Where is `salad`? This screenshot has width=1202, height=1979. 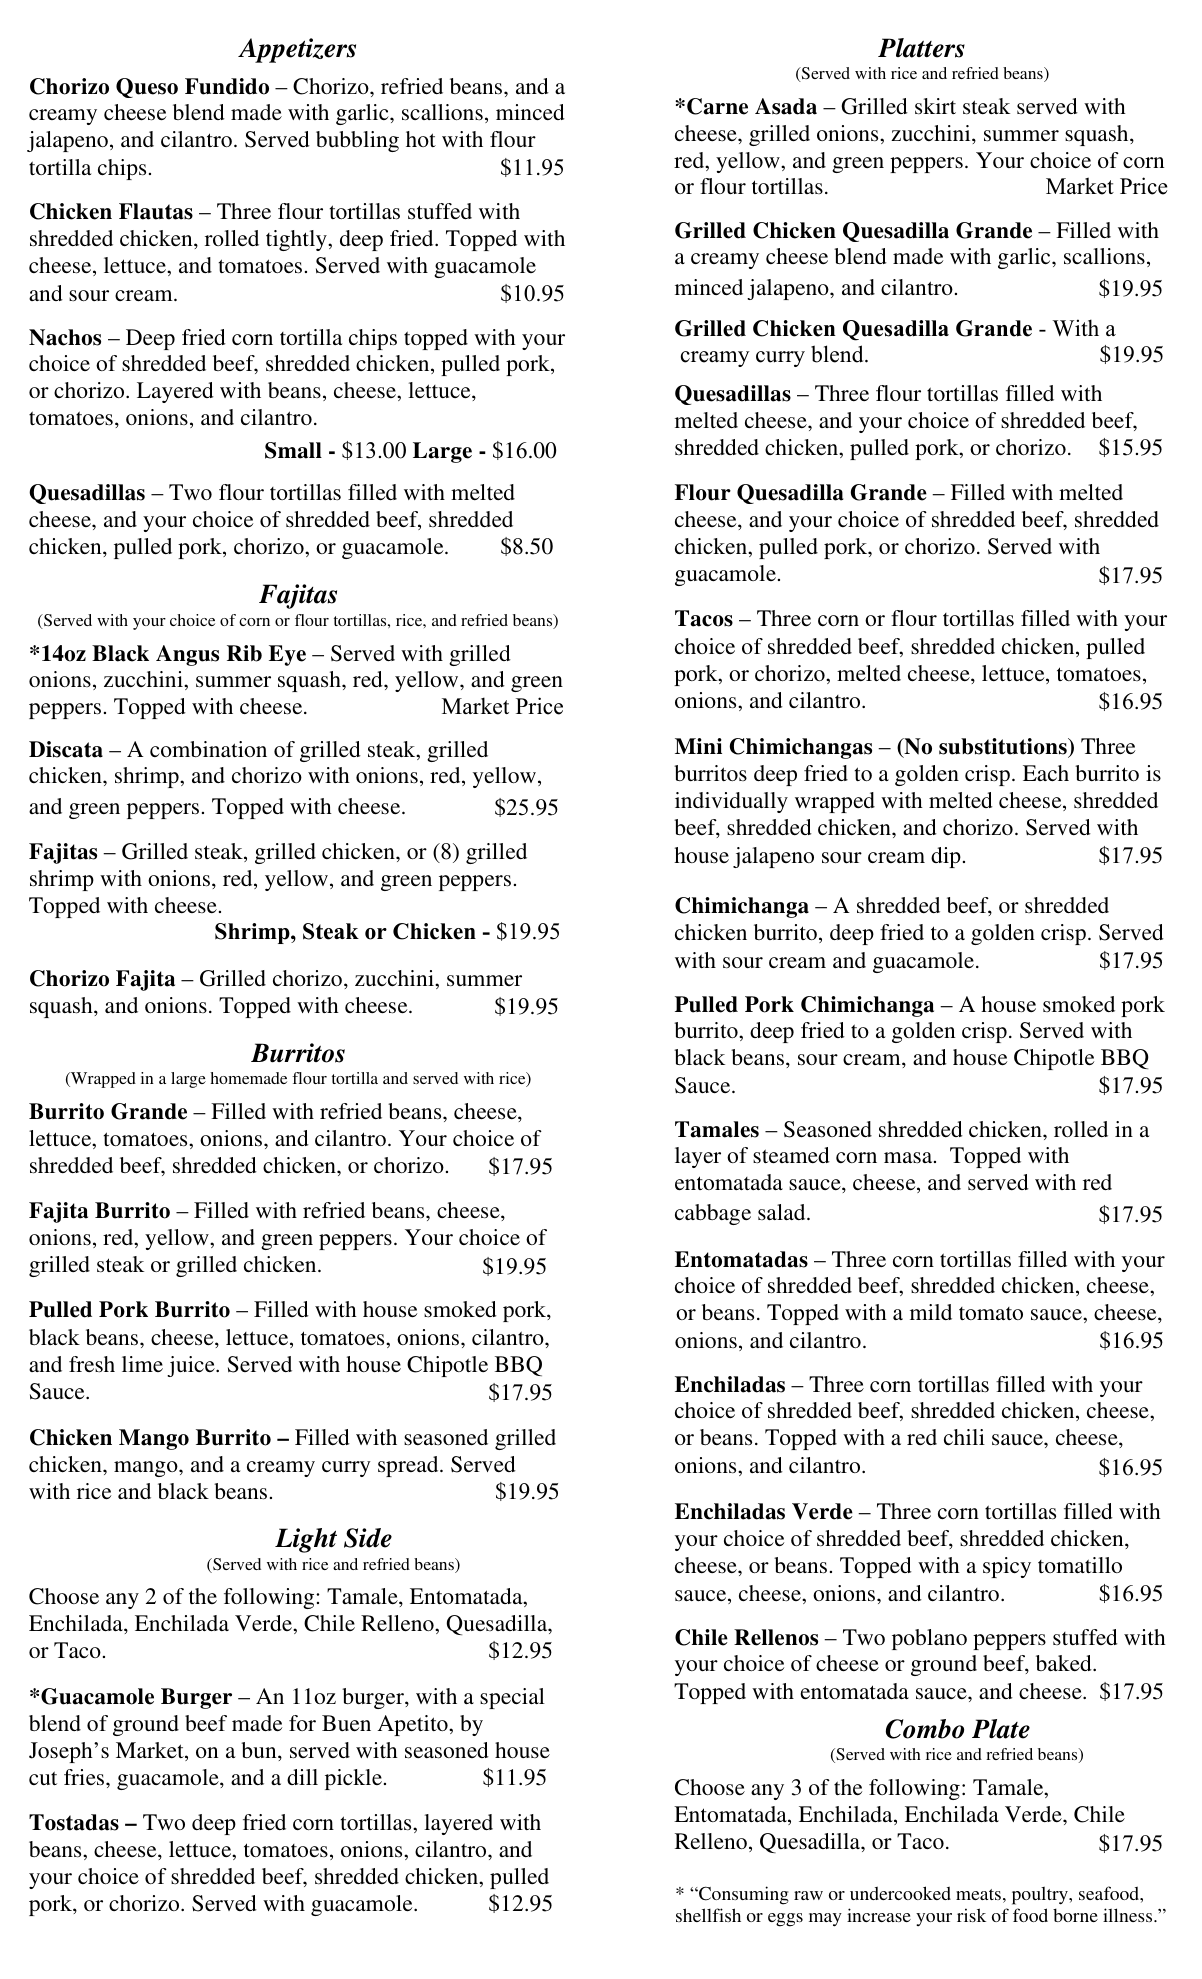 salad is located at coordinates (783, 1212).
